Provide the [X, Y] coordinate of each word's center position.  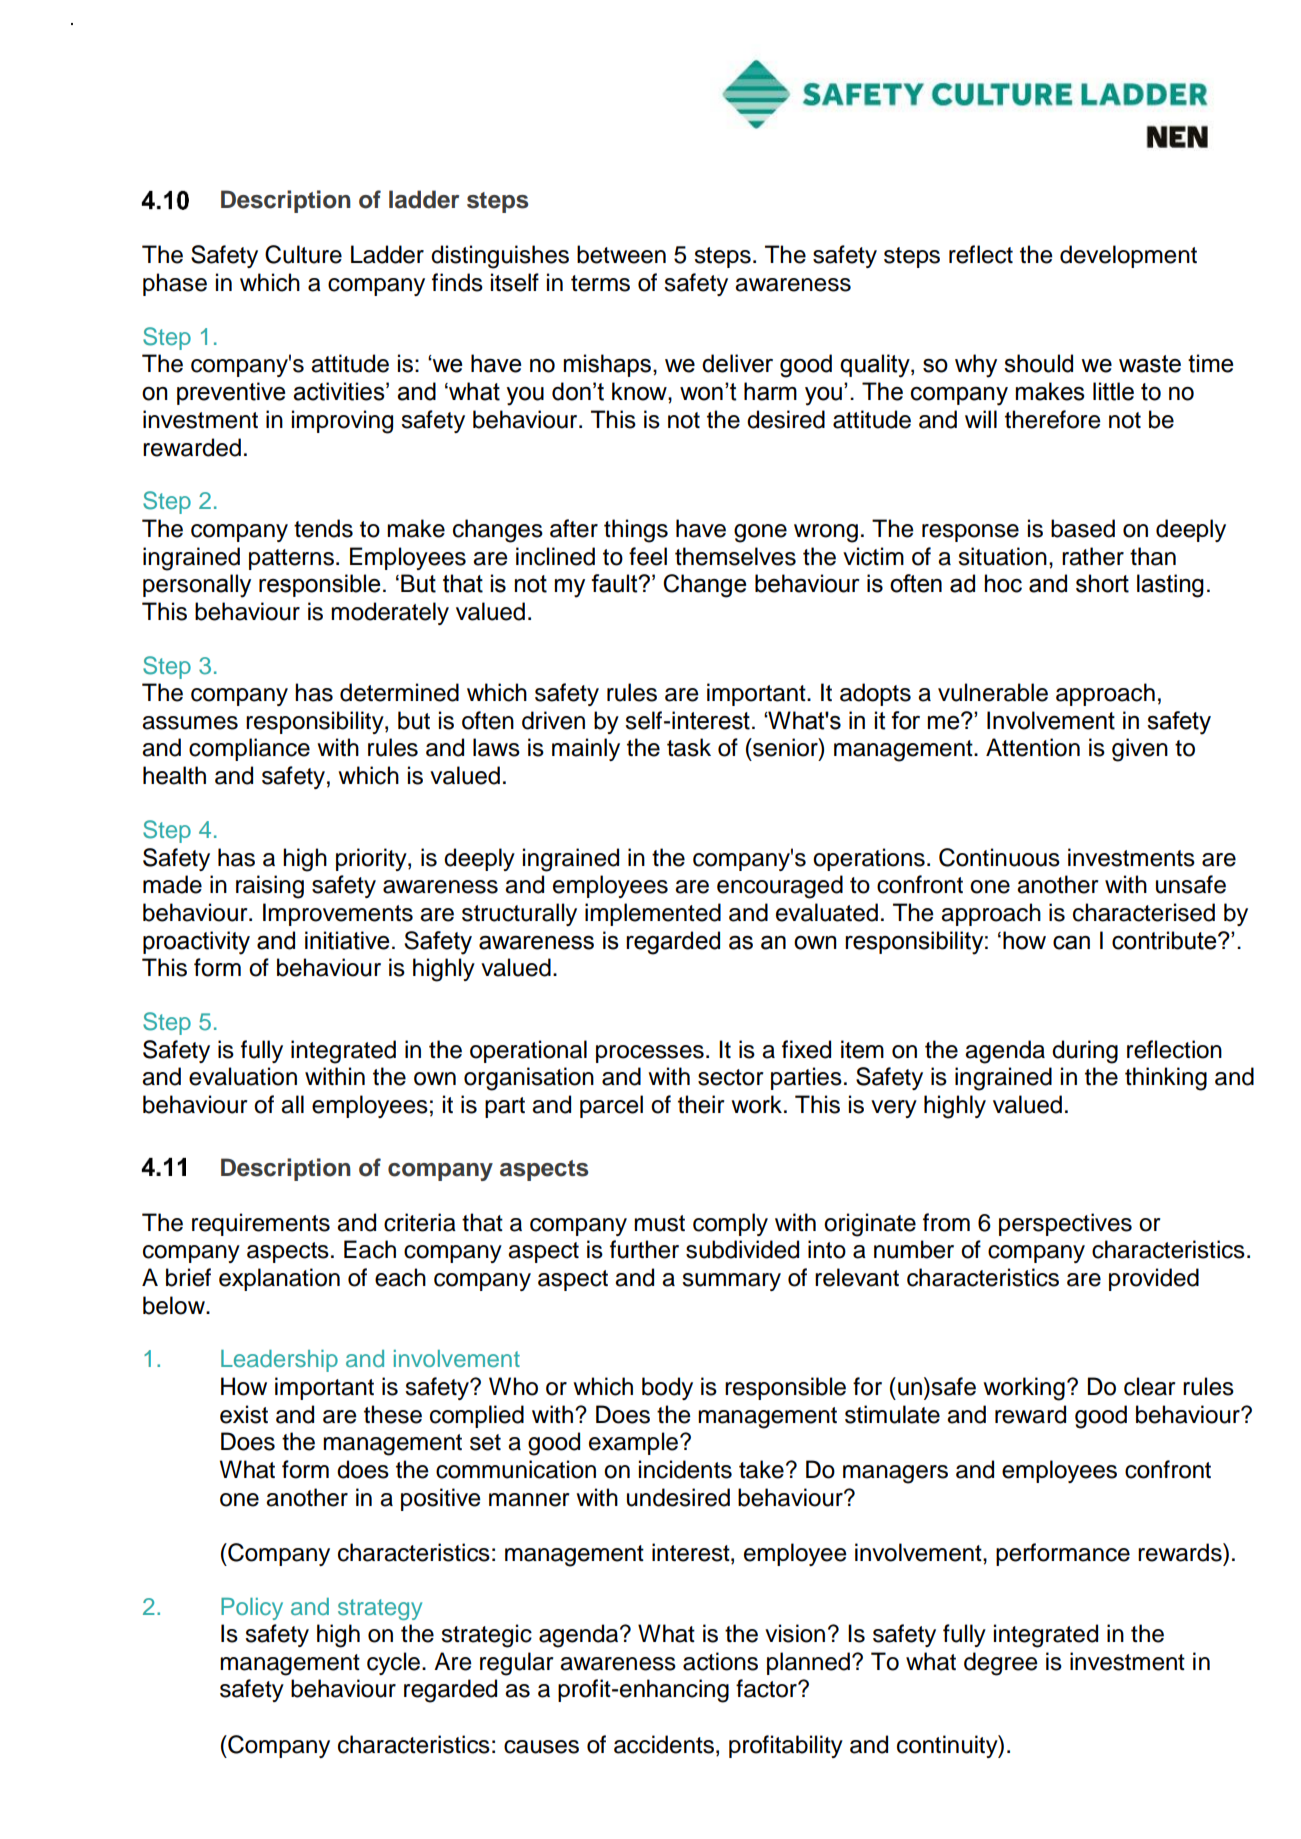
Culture [303, 254]
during [1085, 1052]
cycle [395, 1663]
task [689, 747]
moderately [390, 613]
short [1102, 583]
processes [650, 1054]
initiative [347, 940]
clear [1150, 1386]
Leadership [279, 1361]
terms [600, 283]
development [1128, 256]
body [667, 1388]
